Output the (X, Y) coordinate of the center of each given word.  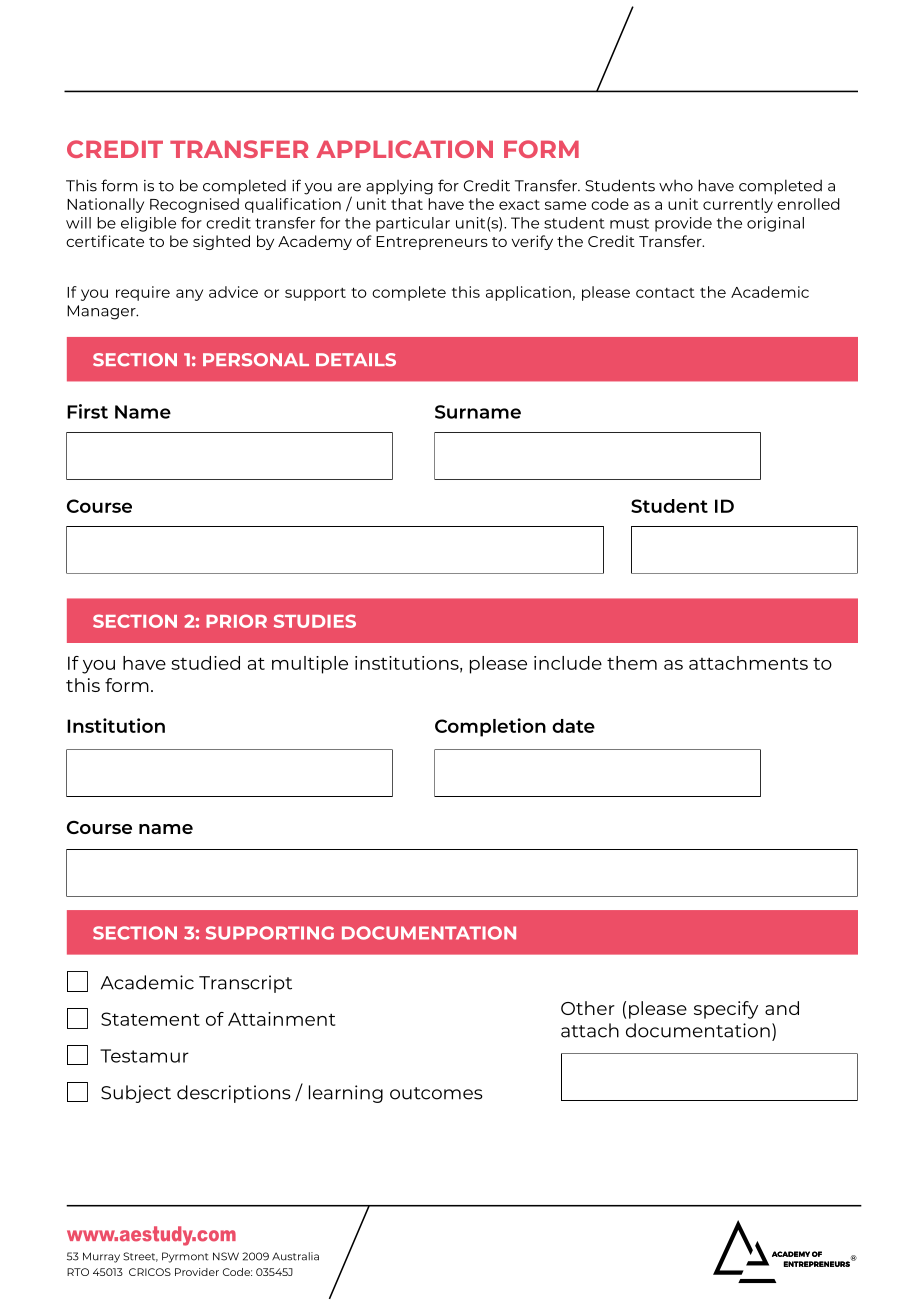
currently (738, 205)
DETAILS (356, 360)
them (632, 663)
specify (726, 1010)
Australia (295, 1256)
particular (413, 224)
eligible (148, 224)
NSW (226, 1256)
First (87, 411)
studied (205, 663)
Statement (150, 1019)
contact (665, 293)
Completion (490, 727)
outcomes (436, 1093)
